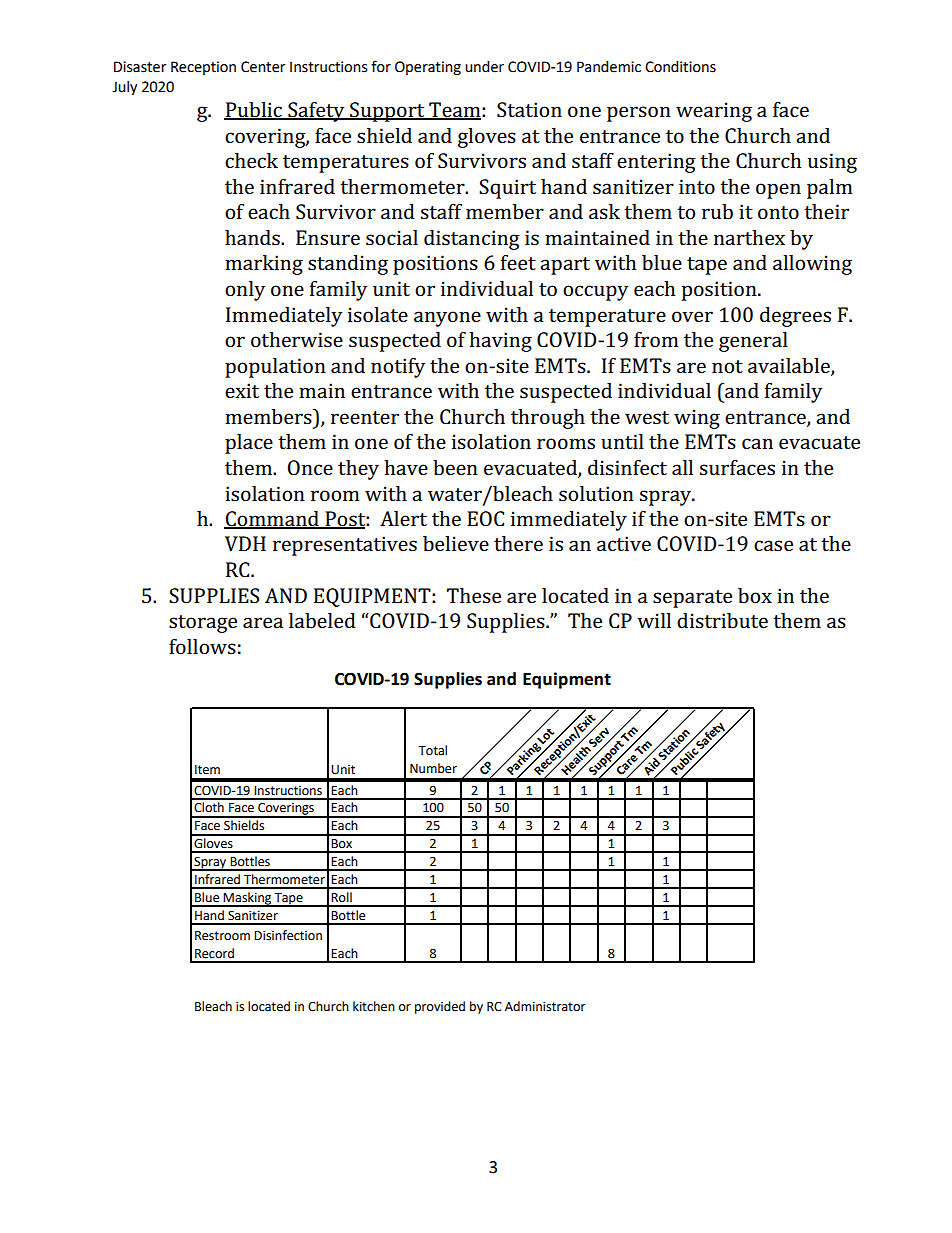  I want to click on distribute, so click(722, 620).
